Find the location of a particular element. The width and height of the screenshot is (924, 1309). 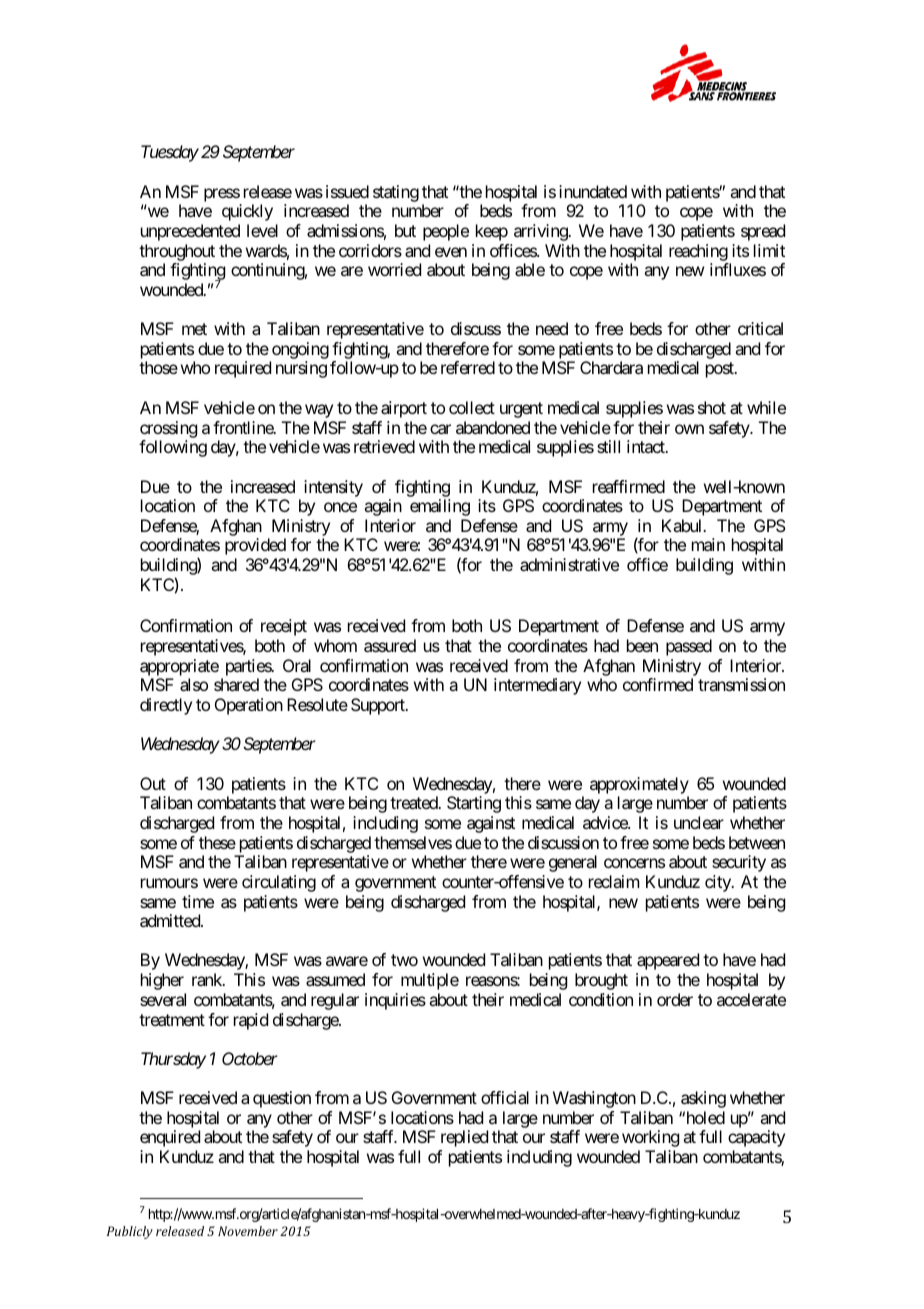

appropriate is located at coordinates (179, 667).
